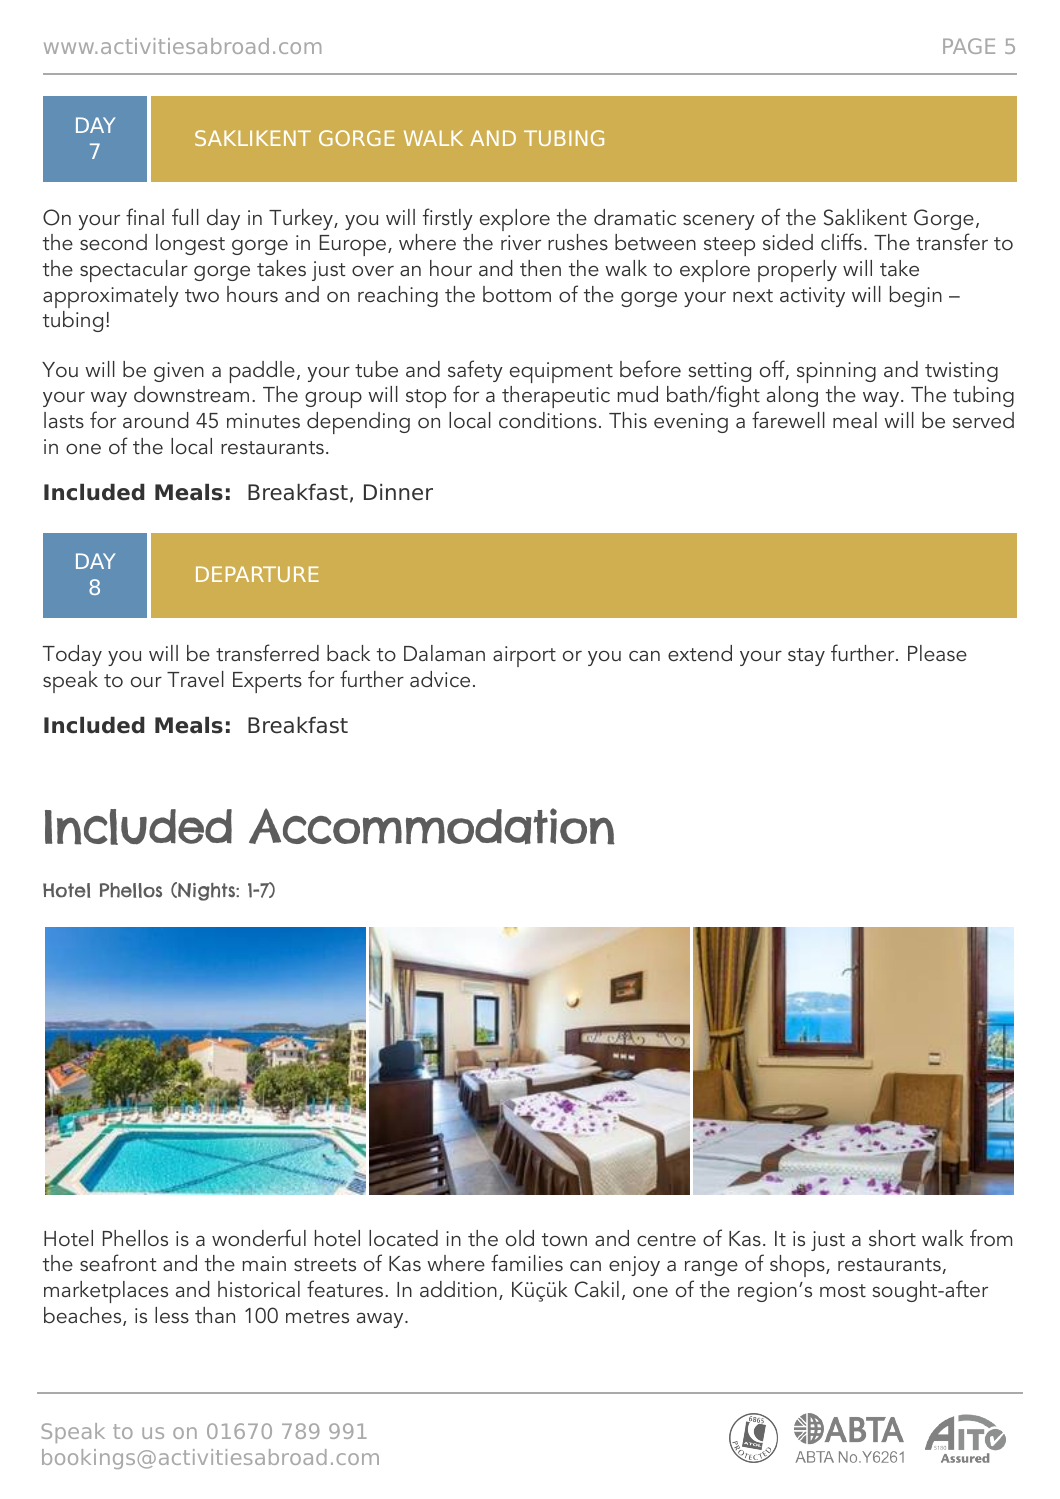 Image resolution: width=1060 pixels, height=1499 pixels. What do you see at coordinates (448, 219) in the screenshot?
I see `firstly` at bounding box center [448, 219].
